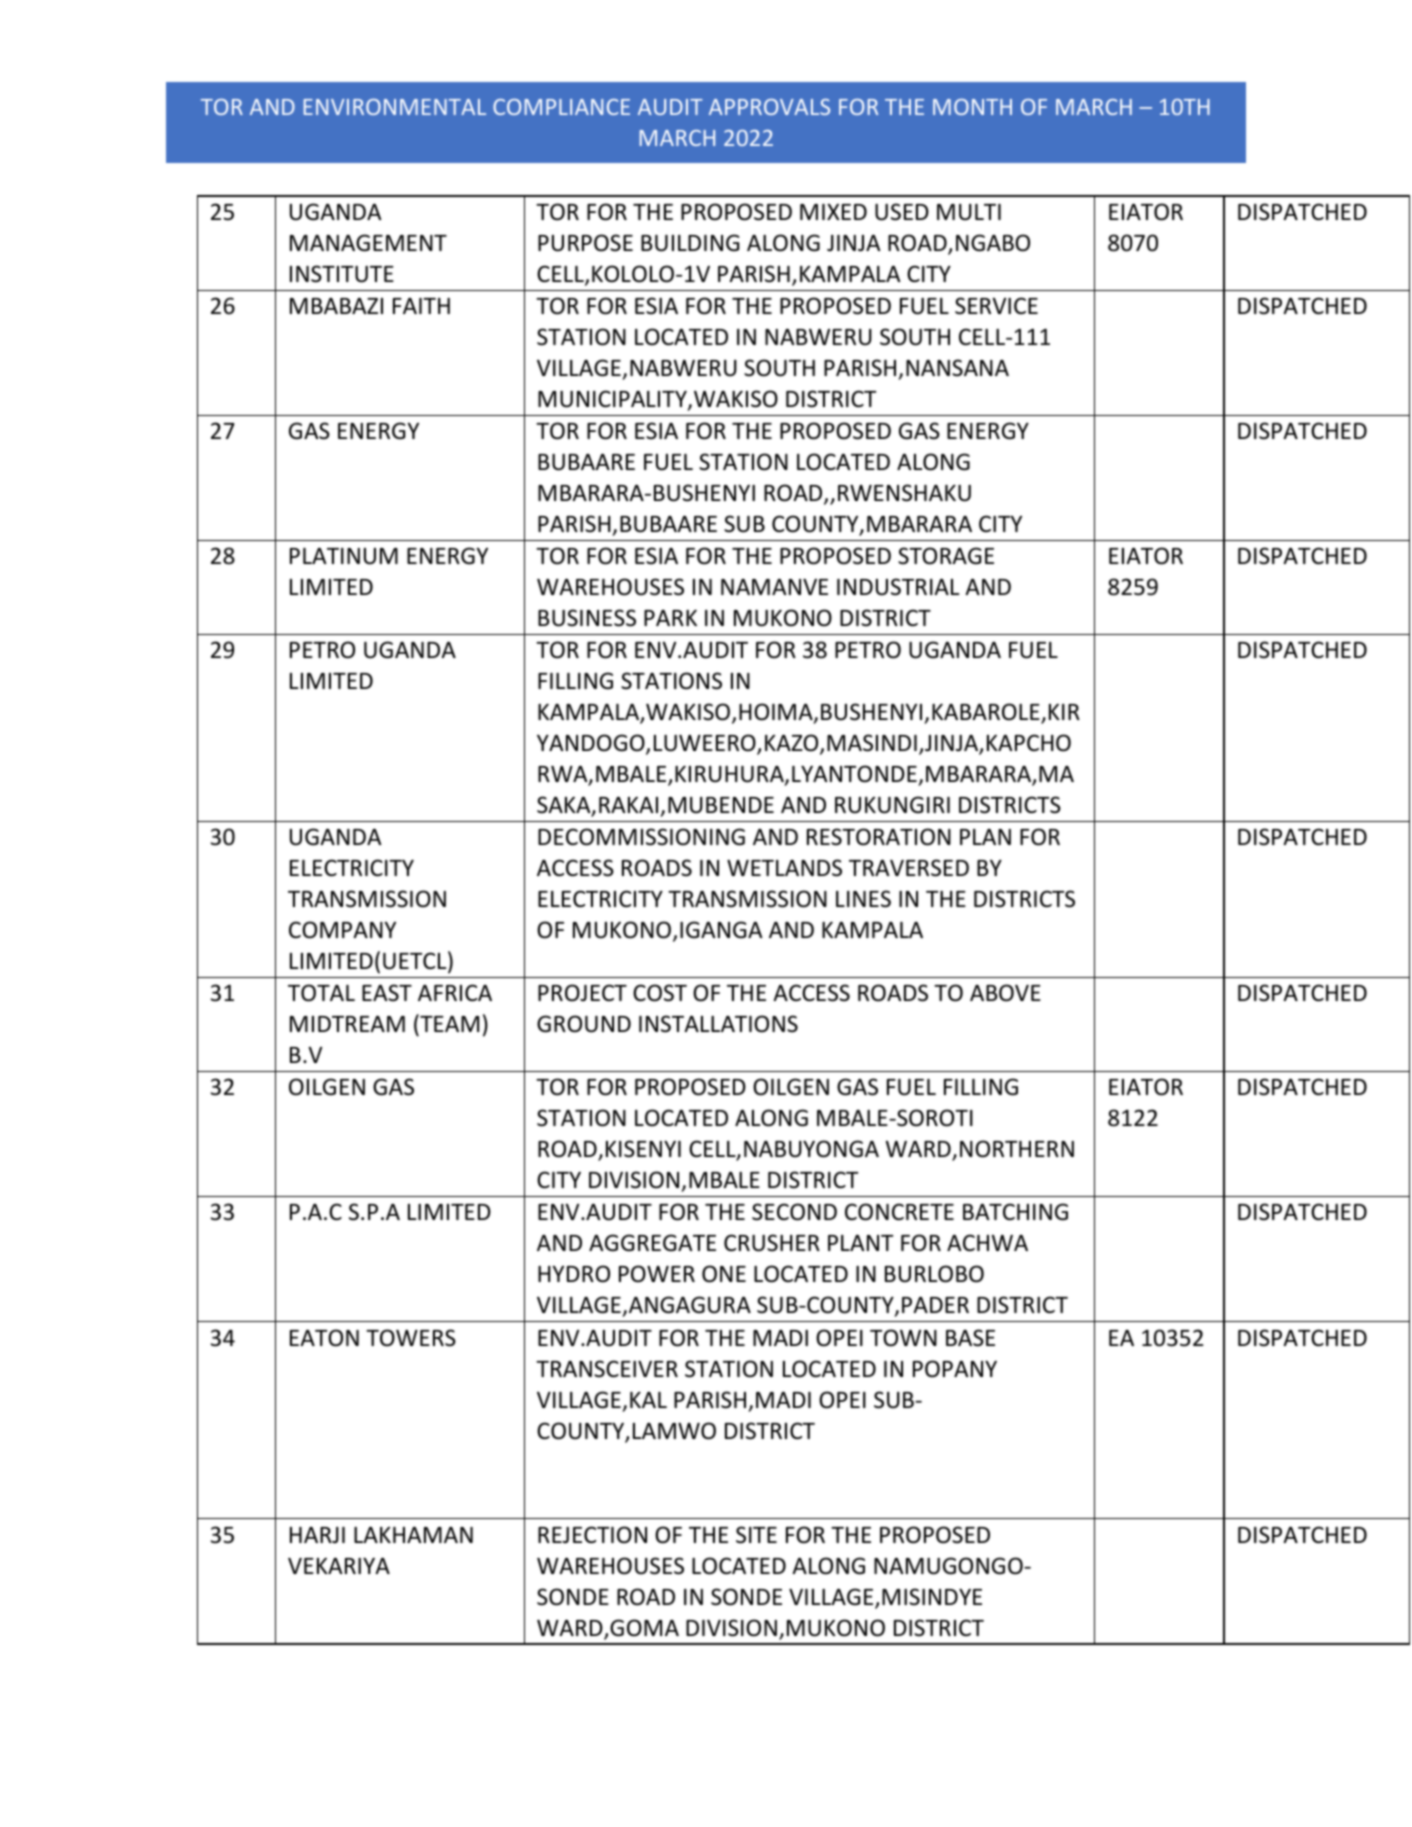 Image resolution: width=1412 pixels, height=1827 pixels. What do you see at coordinates (972, 107) in the image?
I see `MONTH` at bounding box center [972, 107].
